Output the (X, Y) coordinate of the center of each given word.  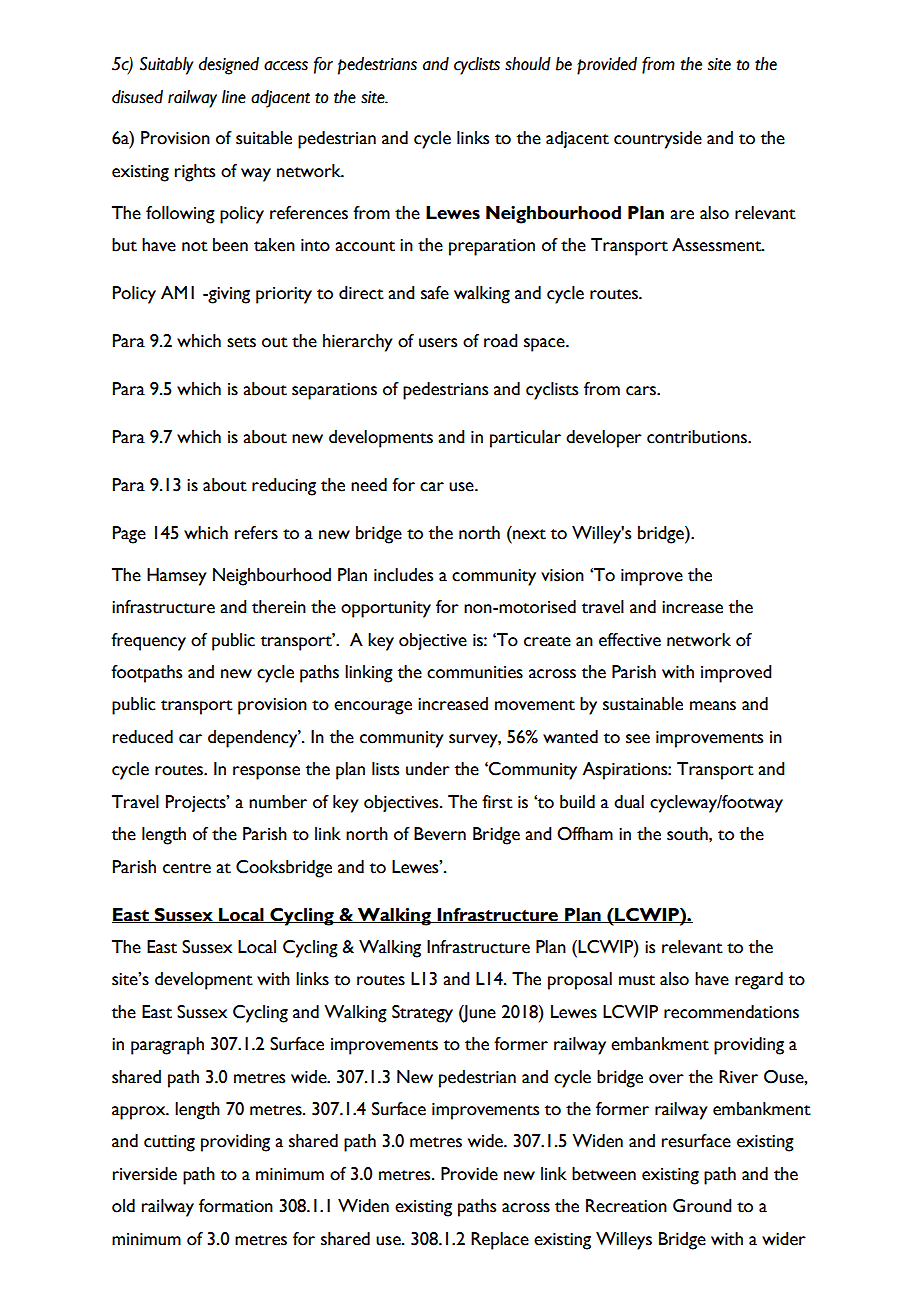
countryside (658, 140)
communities (475, 672)
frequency (148, 642)
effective (630, 640)
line (234, 97)
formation (236, 1206)
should (528, 64)
